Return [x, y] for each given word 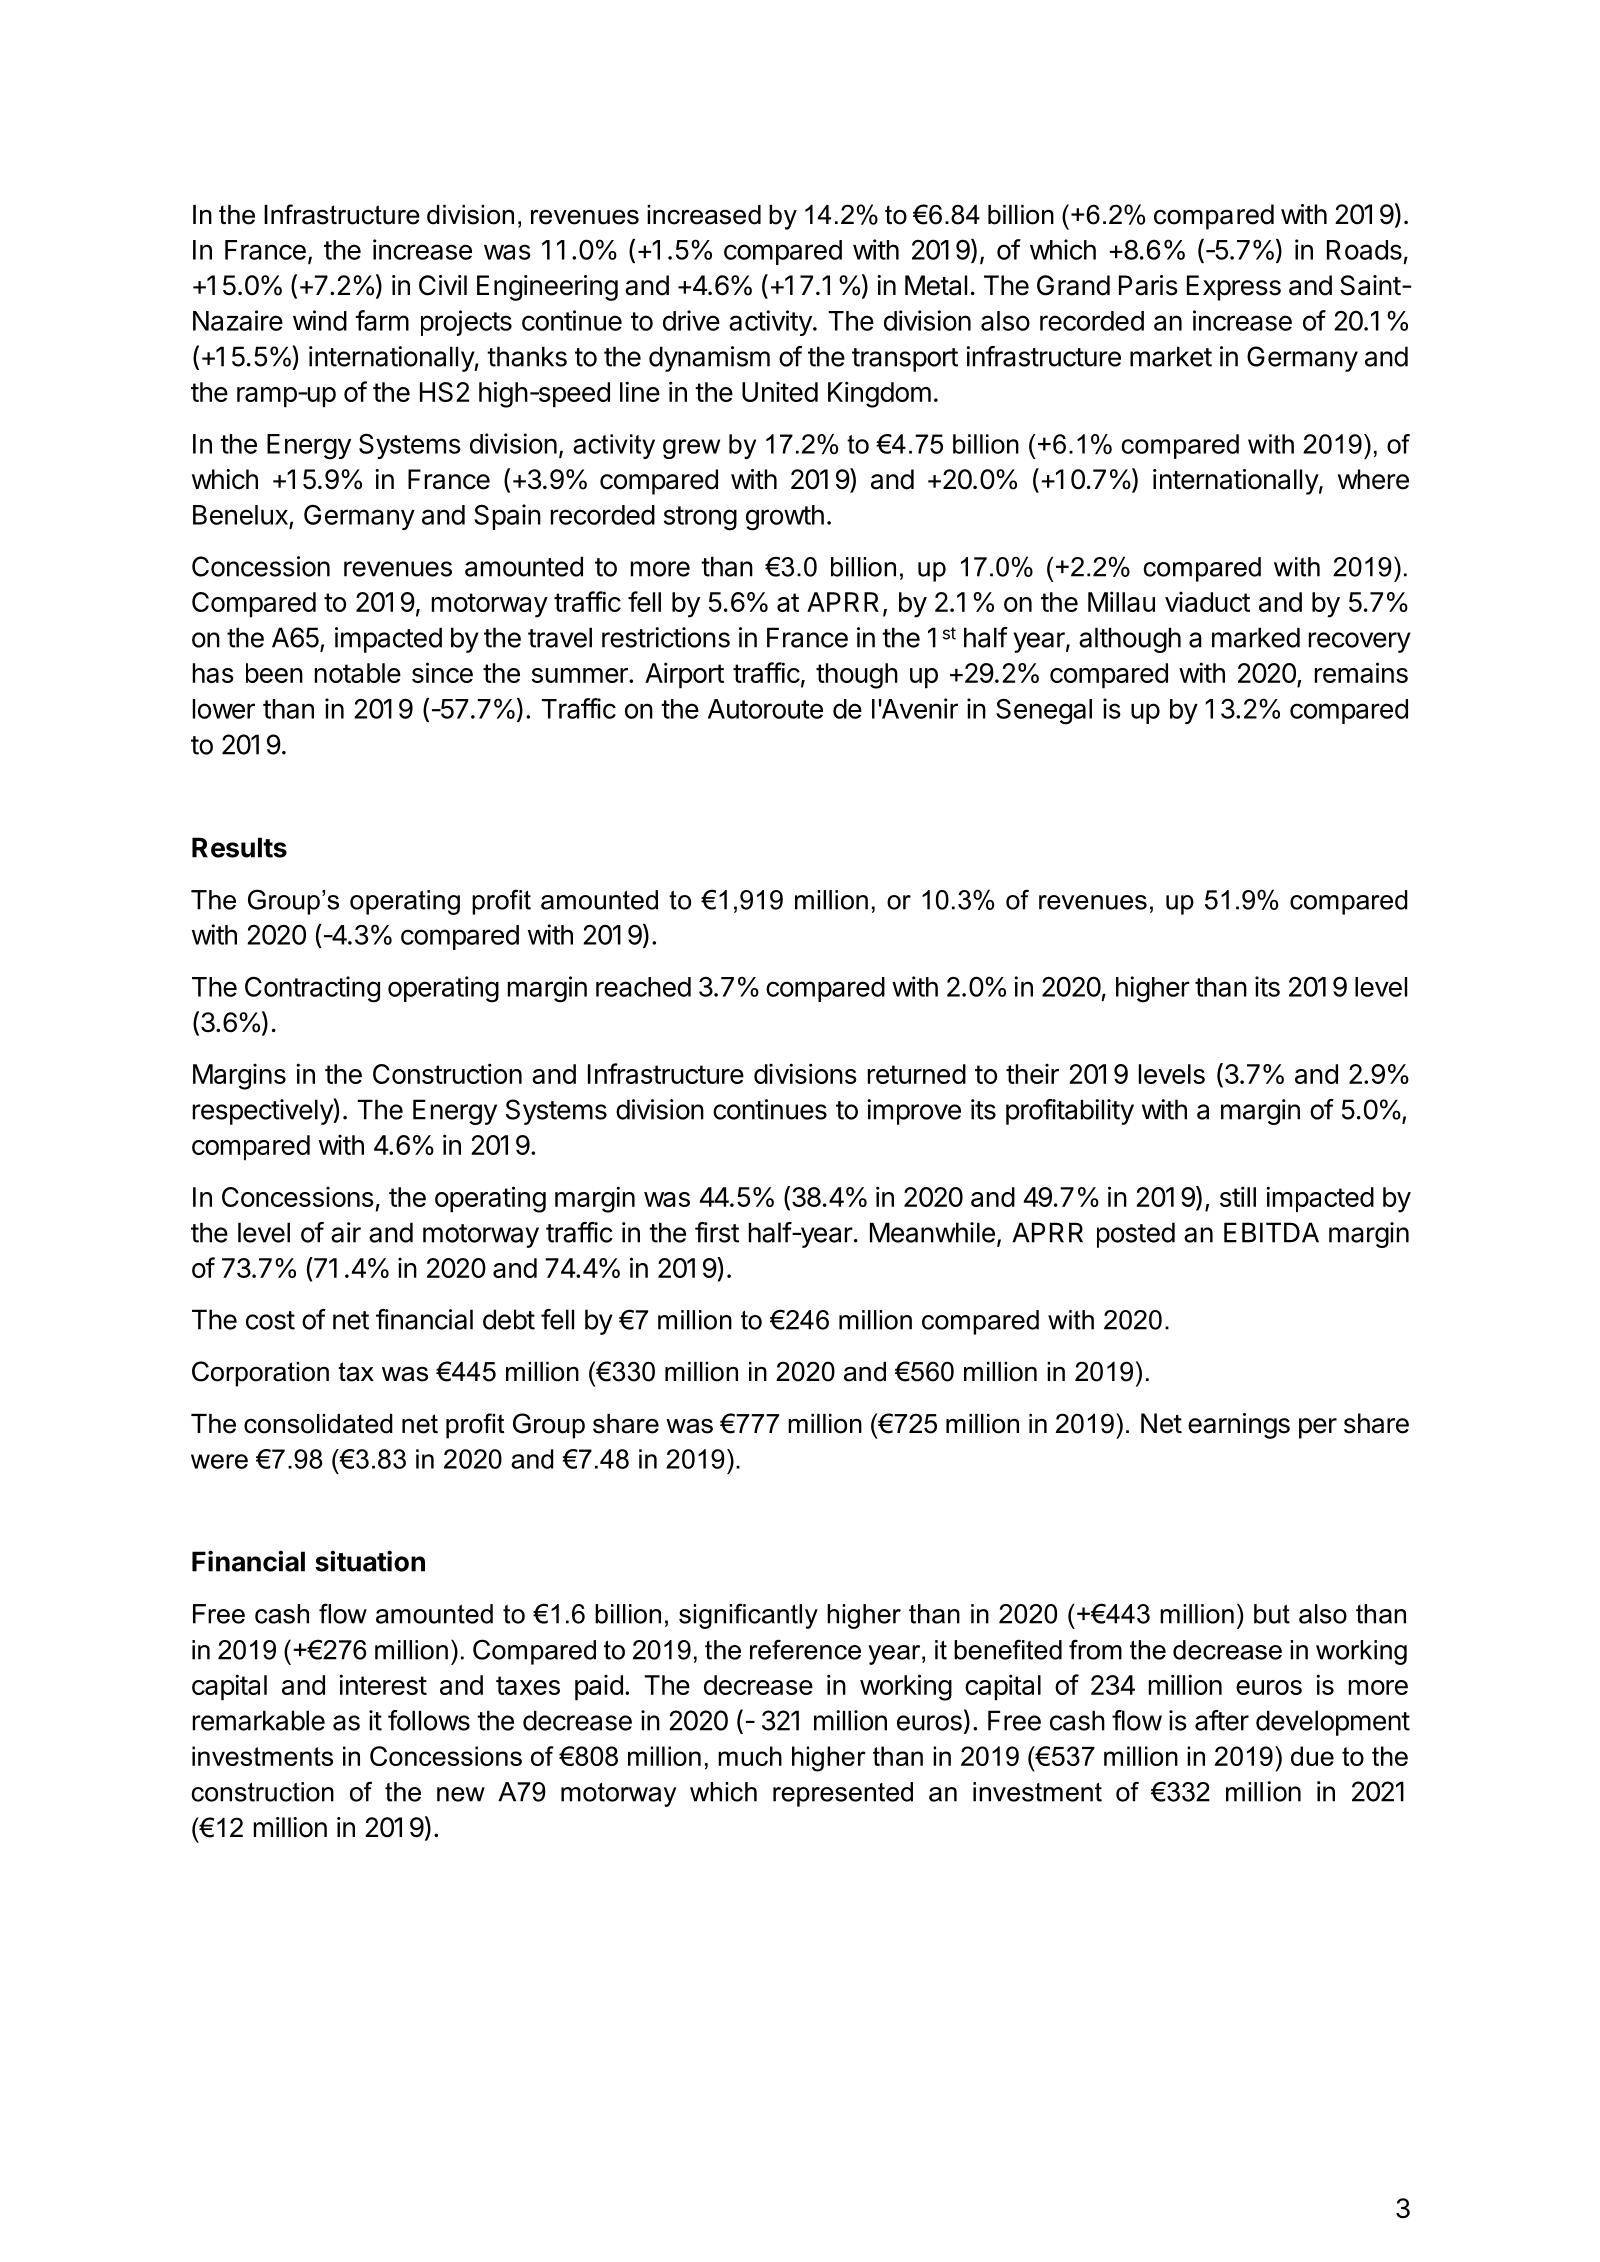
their [1032, 1074]
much [750, 1756]
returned [917, 1074]
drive [691, 320]
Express [1234, 288]
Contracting [312, 989]
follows [429, 1720]
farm [382, 320]
